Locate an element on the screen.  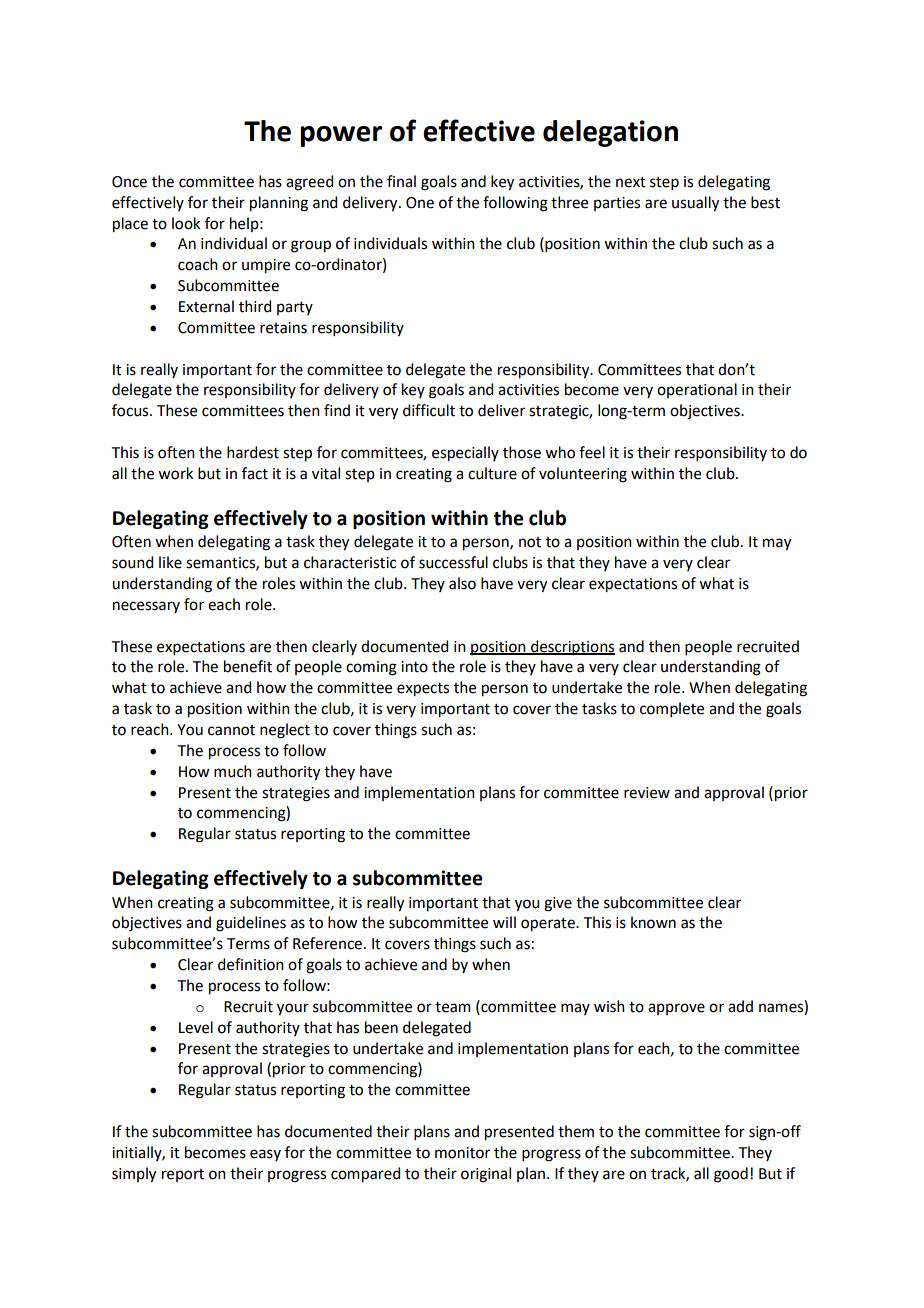
complete is located at coordinates (672, 709).
